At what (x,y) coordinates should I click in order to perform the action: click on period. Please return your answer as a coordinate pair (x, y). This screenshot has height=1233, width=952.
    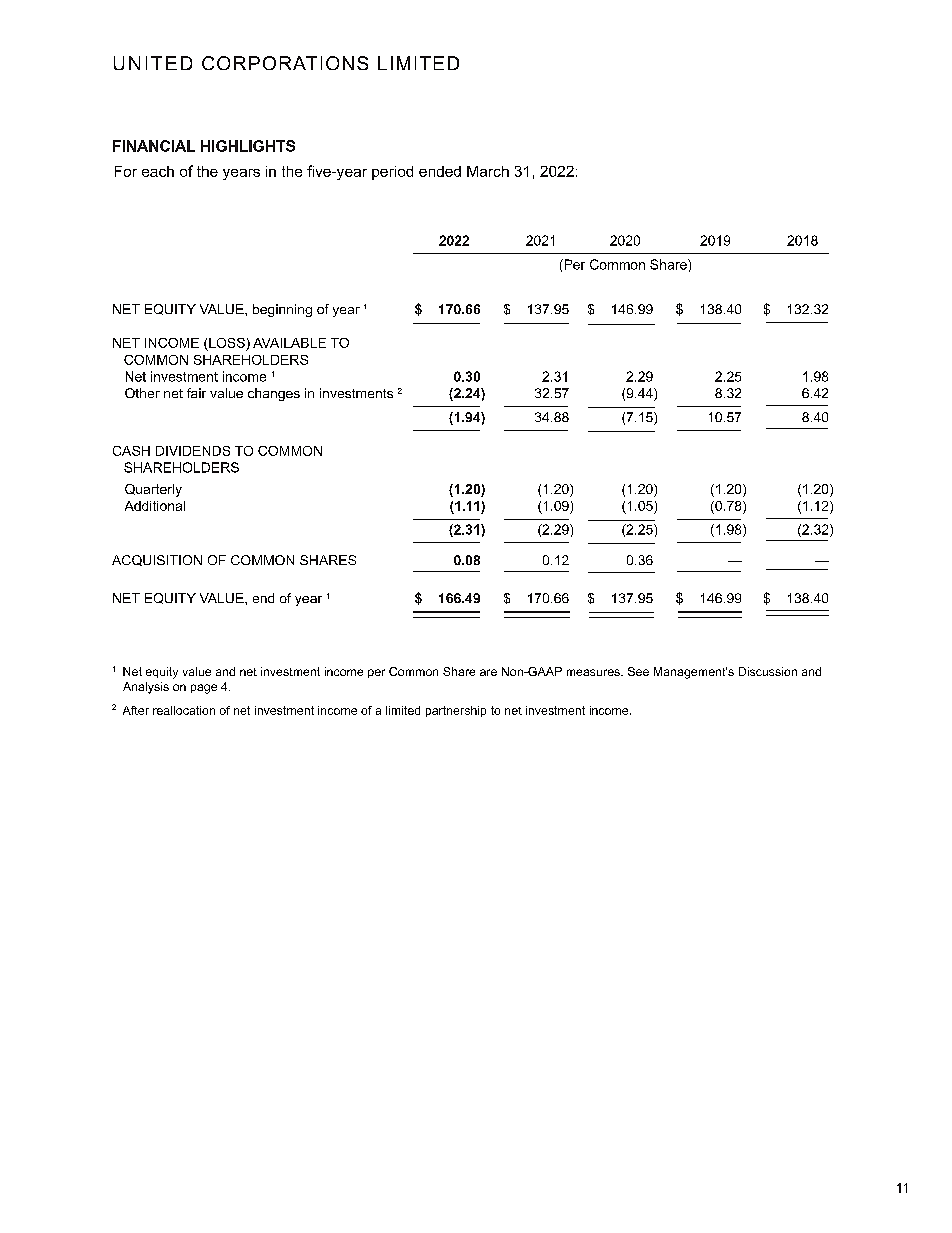
    Looking at the image, I should click on (392, 173).
